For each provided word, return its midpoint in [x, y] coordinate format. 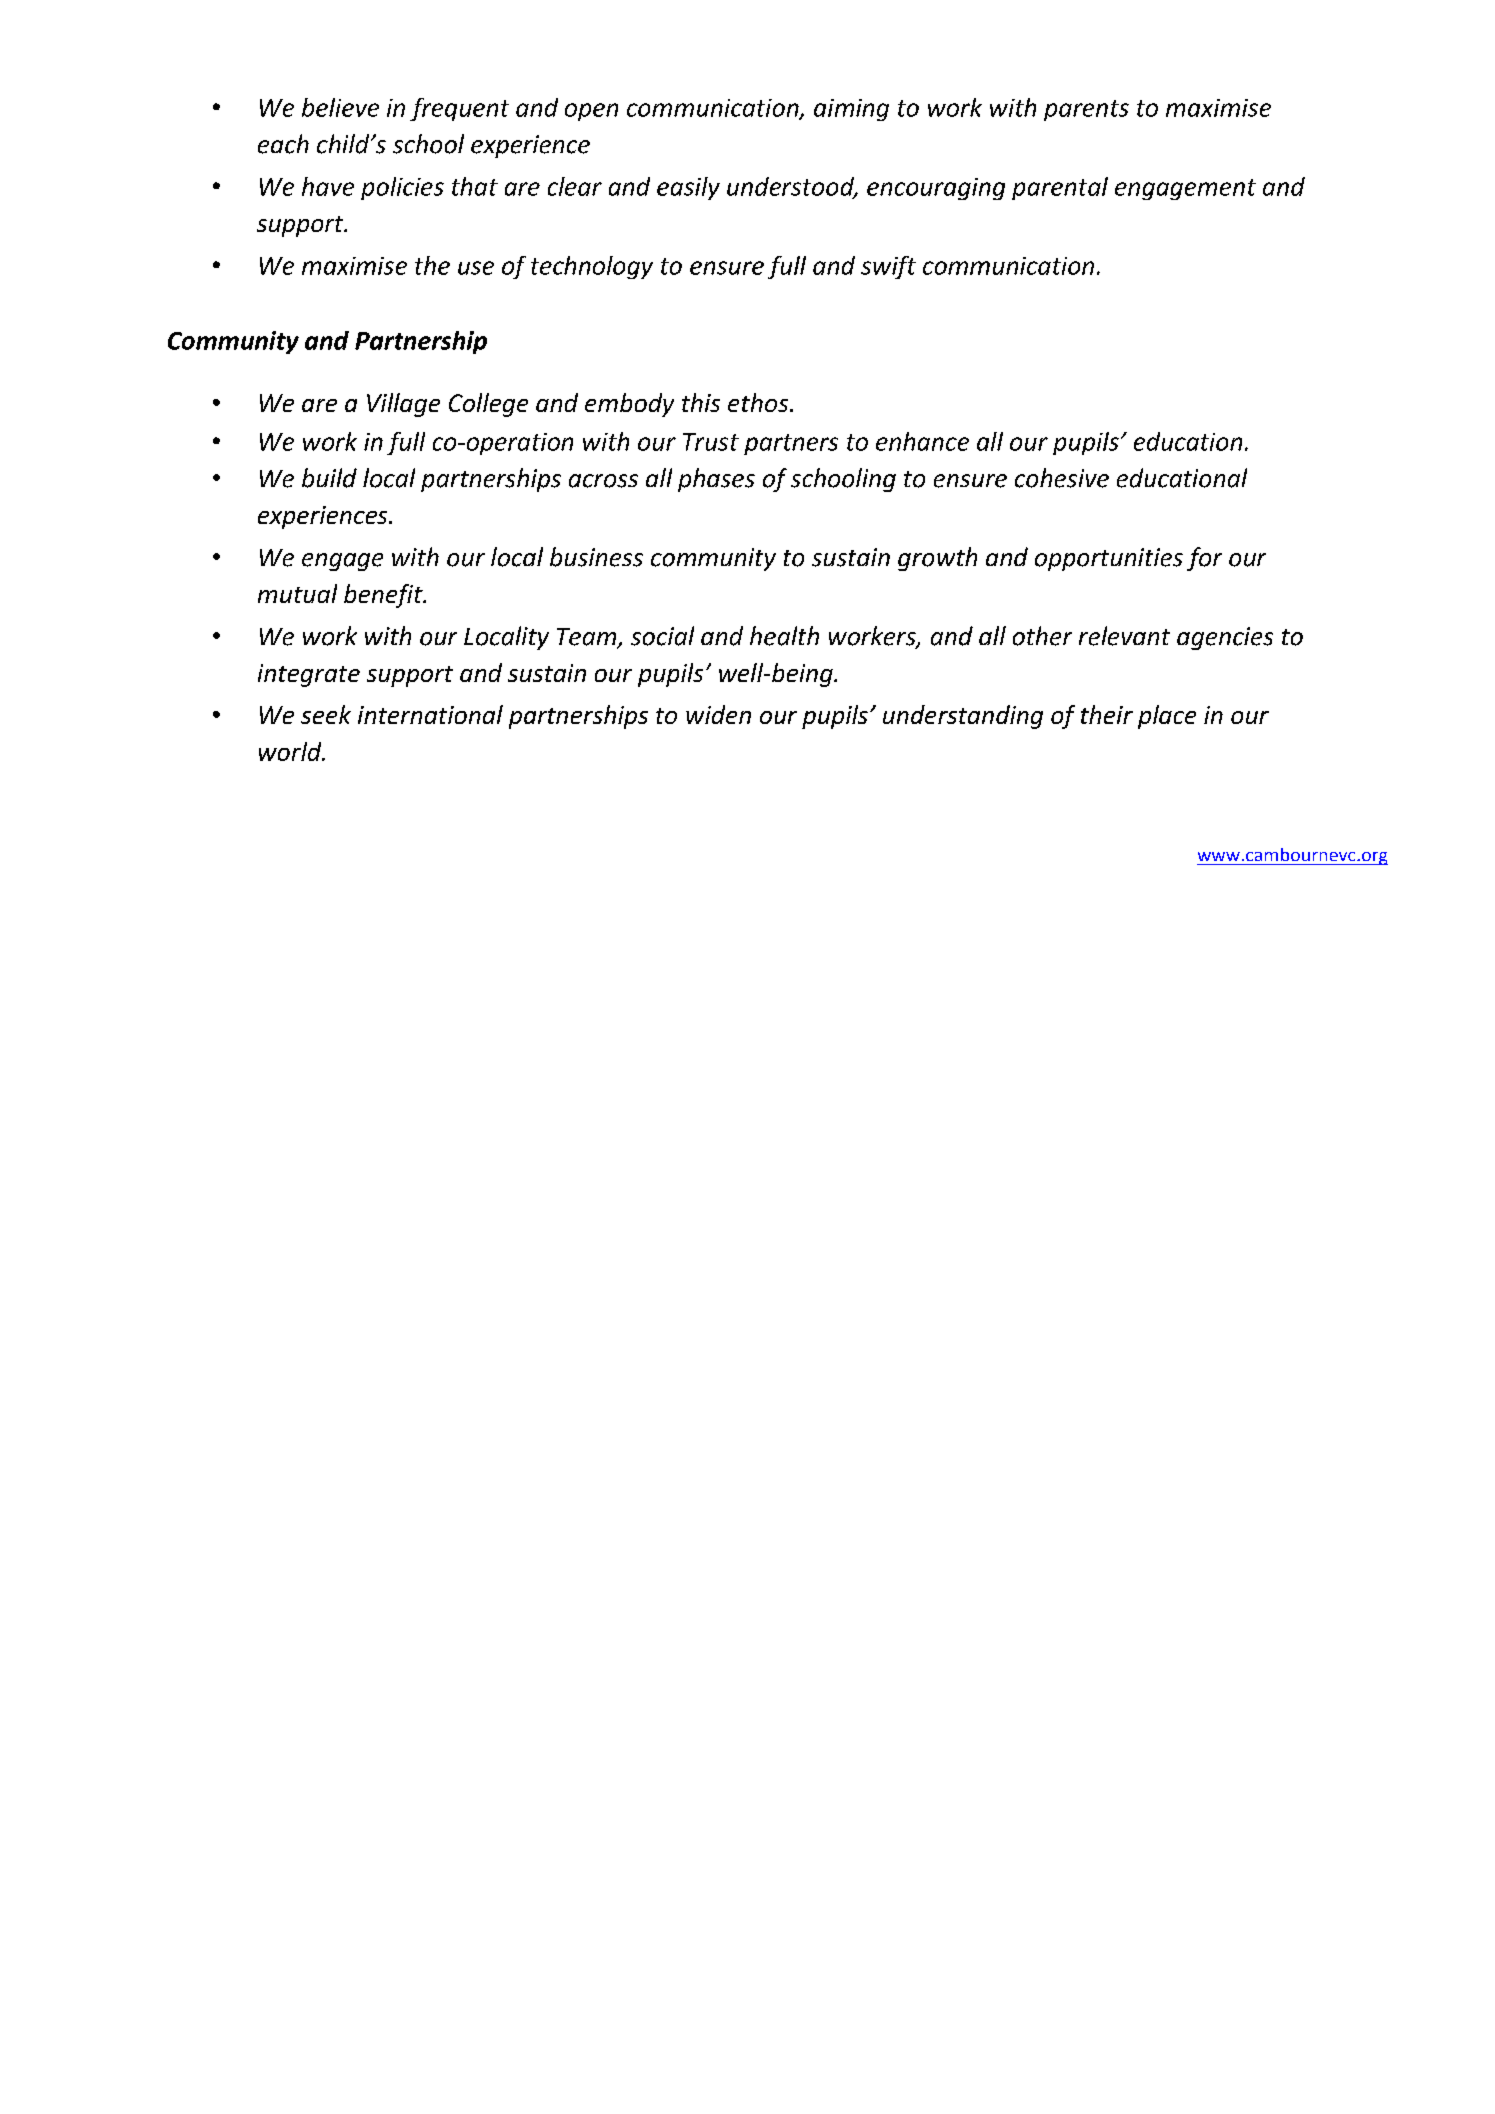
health [784, 636]
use [476, 268]
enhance [922, 441]
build [329, 478]
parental [1060, 188]
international [430, 714]
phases [716, 480]
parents [1086, 110]
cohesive [1062, 478]
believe [340, 107]
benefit [384, 596]
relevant [1124, 636]
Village [403, 405]
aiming [851, 110]
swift [888, 267]
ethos [759, 402]
